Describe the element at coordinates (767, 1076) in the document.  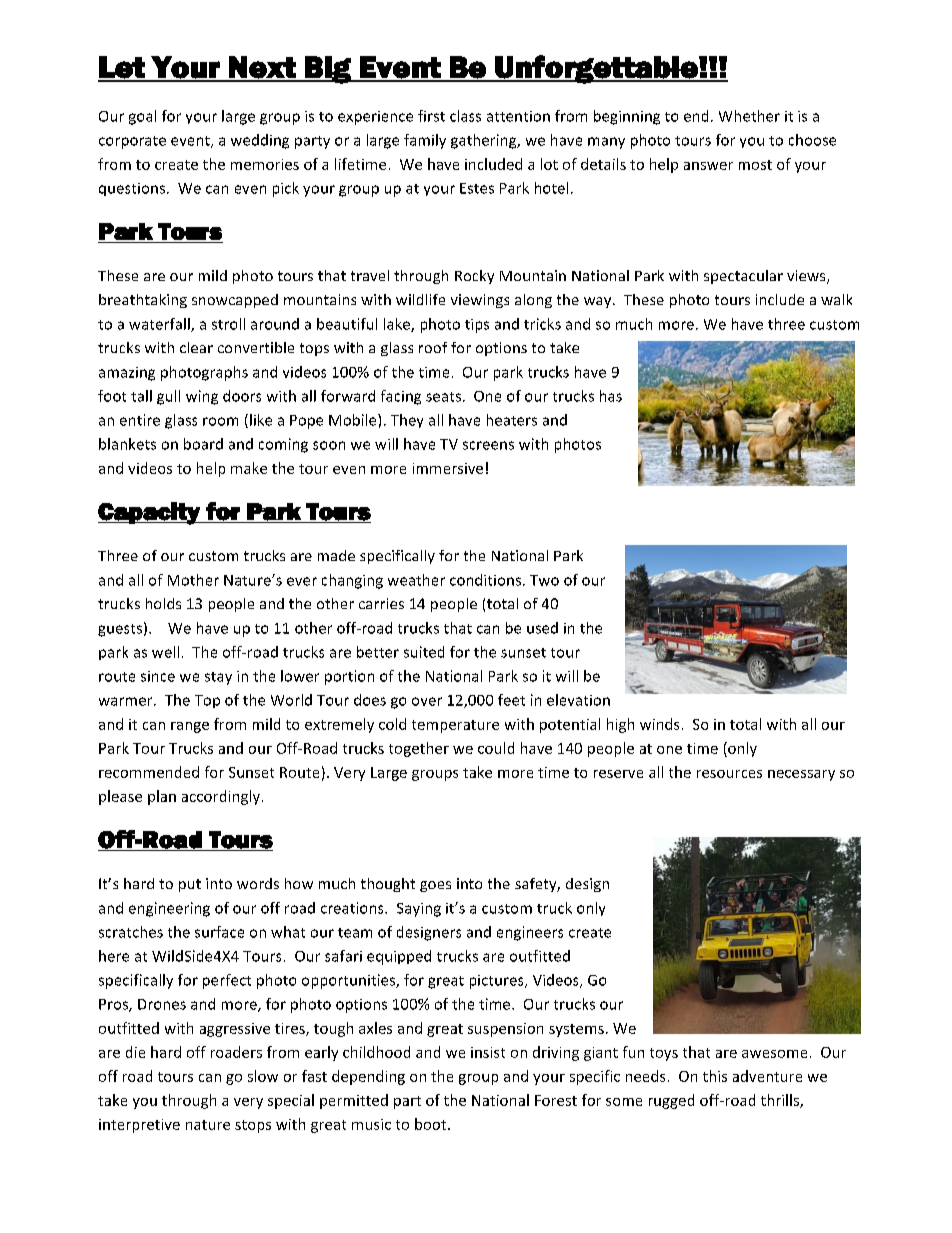
I see `adventure` at that location.
